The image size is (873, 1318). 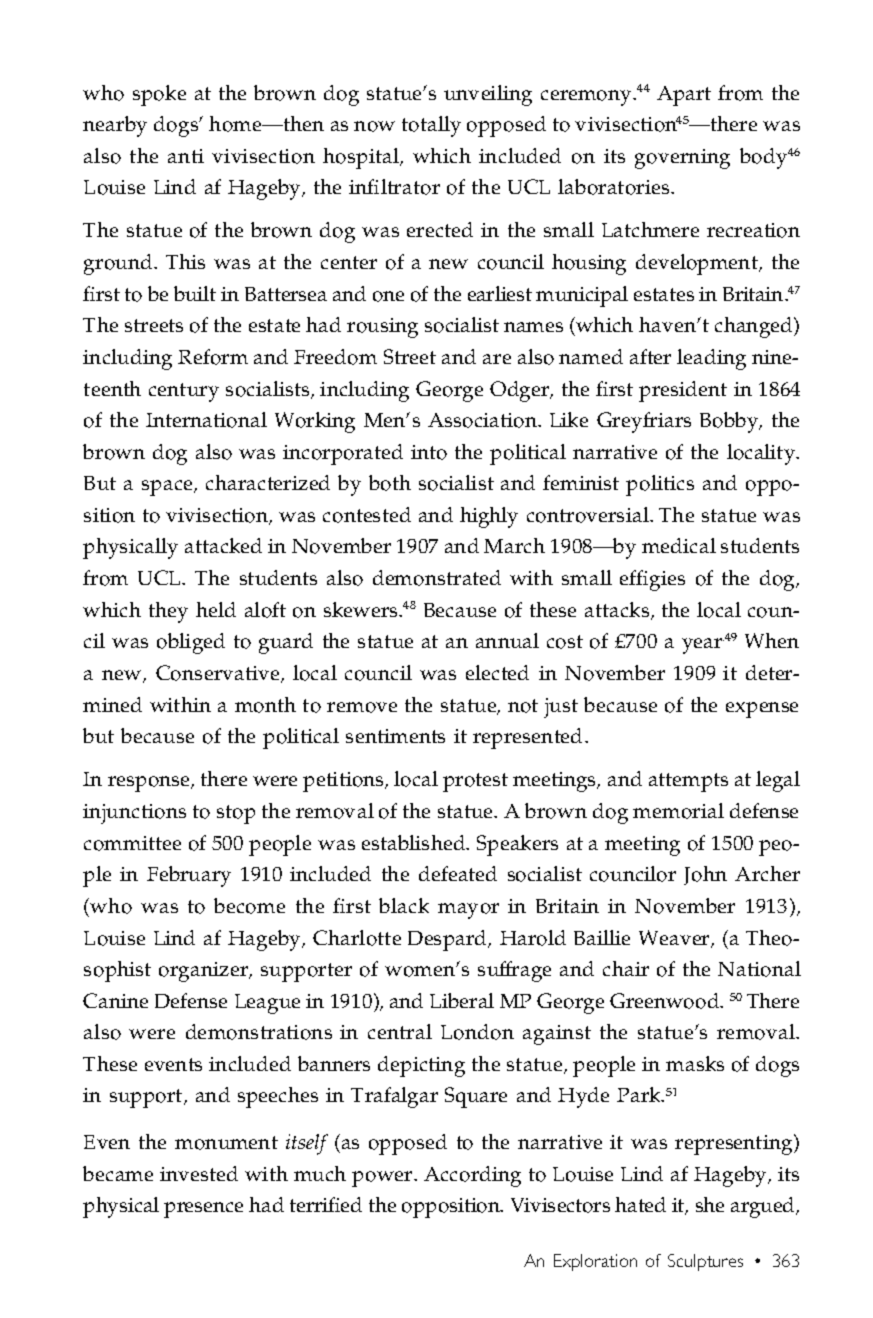 What do you see at coordinates (382, 328) in the image?
I see `rousing` at bounding box center [382, 328].
